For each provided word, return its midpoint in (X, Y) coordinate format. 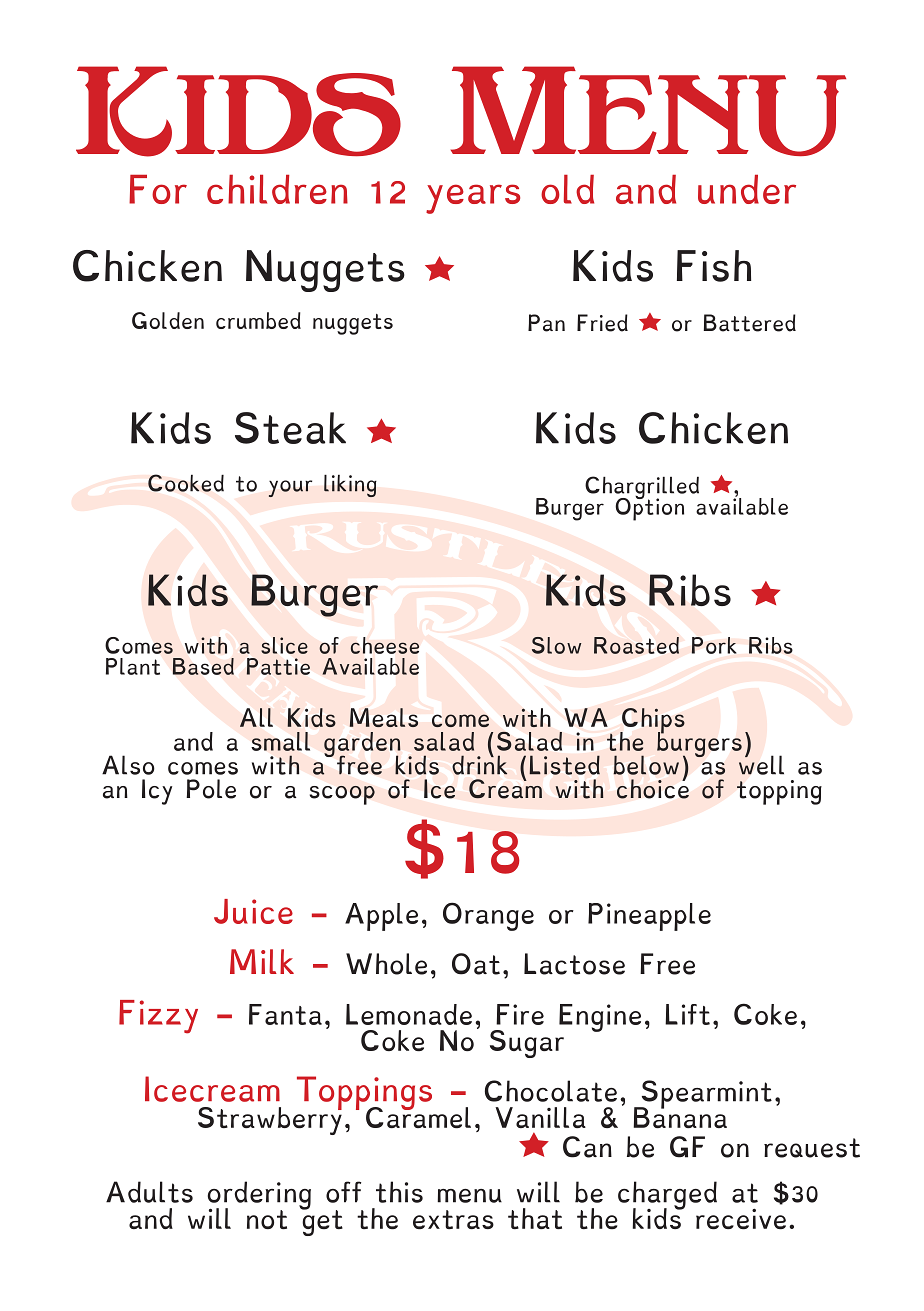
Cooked (186, 483)
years (473, 199)
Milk (262, 961)
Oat (476, 964)
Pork (714, 645)
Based (203, 666)
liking (350, 486)
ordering (259, 1196)
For (158, 189)
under (747, 189)
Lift (687, 1014)
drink (479, 764)
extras (453, 1220)
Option (649, 508)
